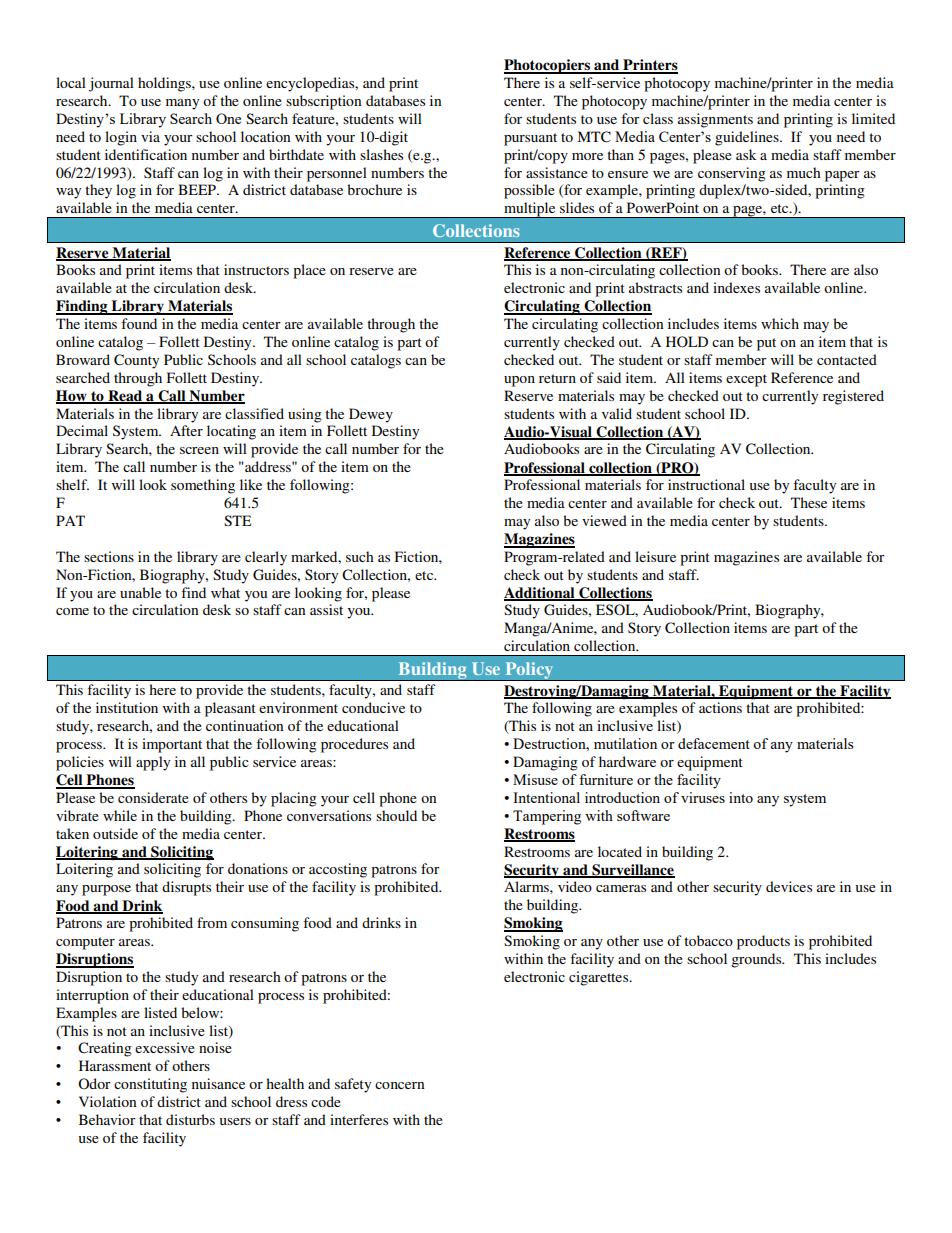 This image has height=1233, width=952. Describe the element at coordinates (540, 594) in the image. I see `Additional` at that location.
